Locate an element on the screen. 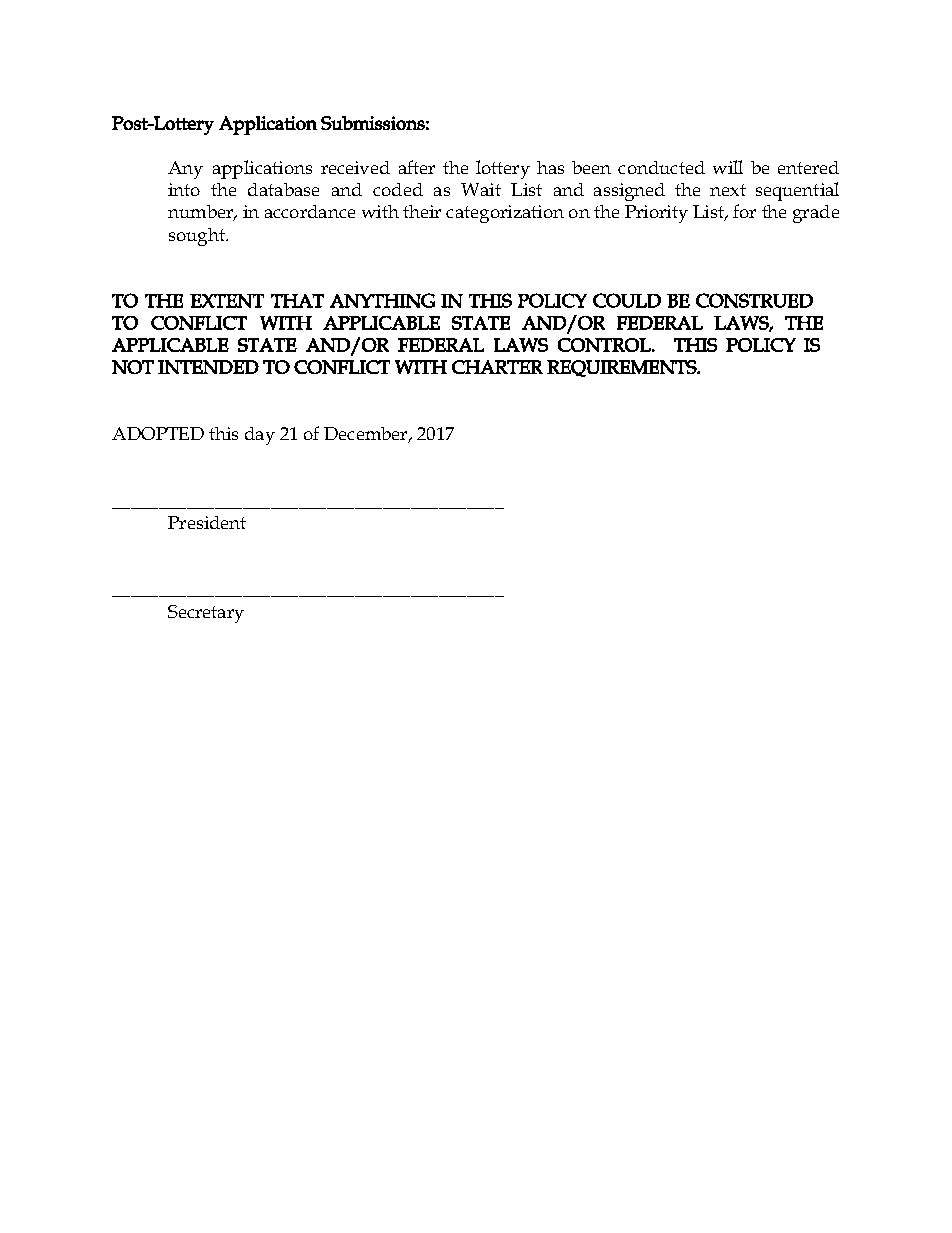 The width and height of the screenshot is (952, 1233). day is located at coordinates (260, 436).
